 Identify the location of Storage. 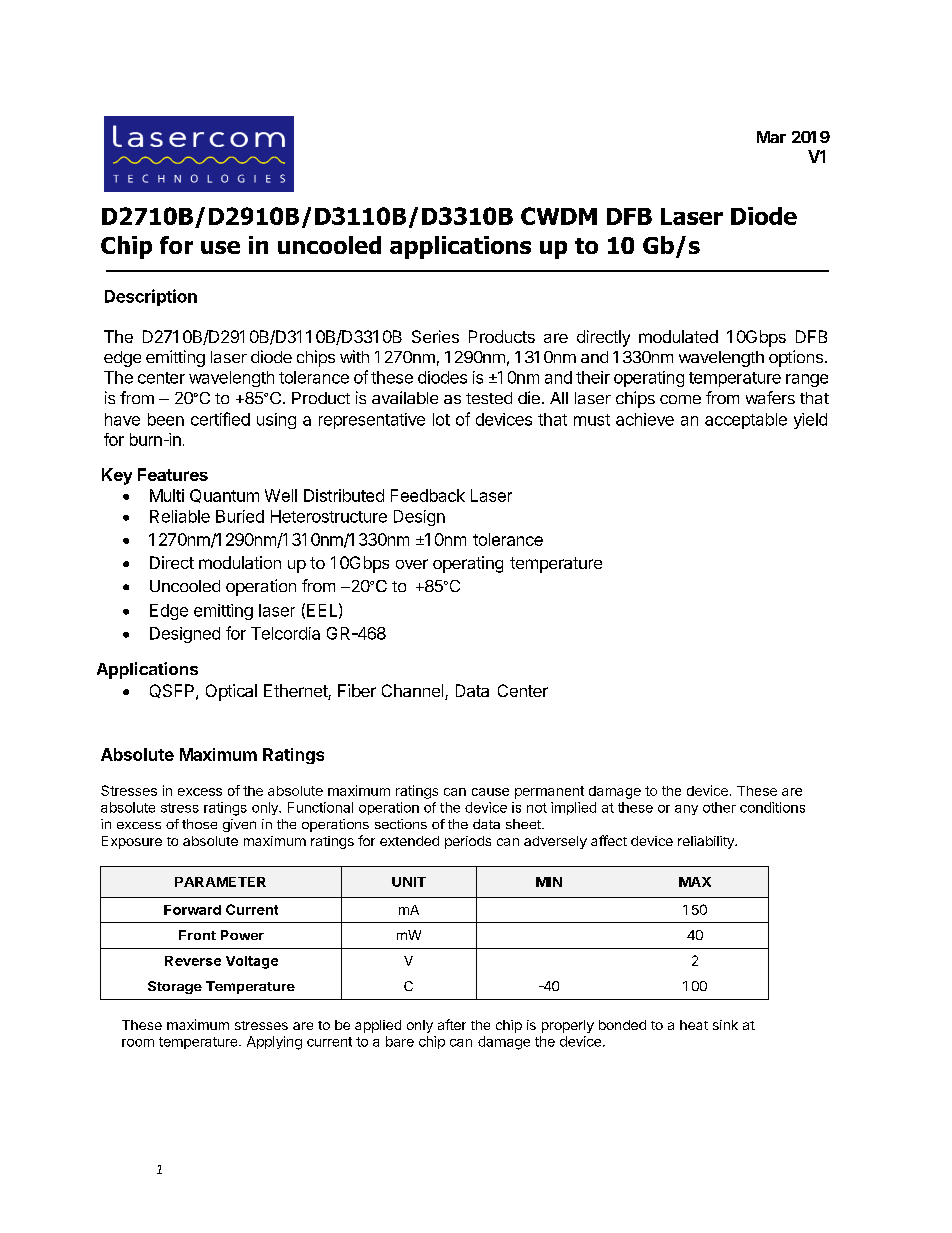
(175, 987).
